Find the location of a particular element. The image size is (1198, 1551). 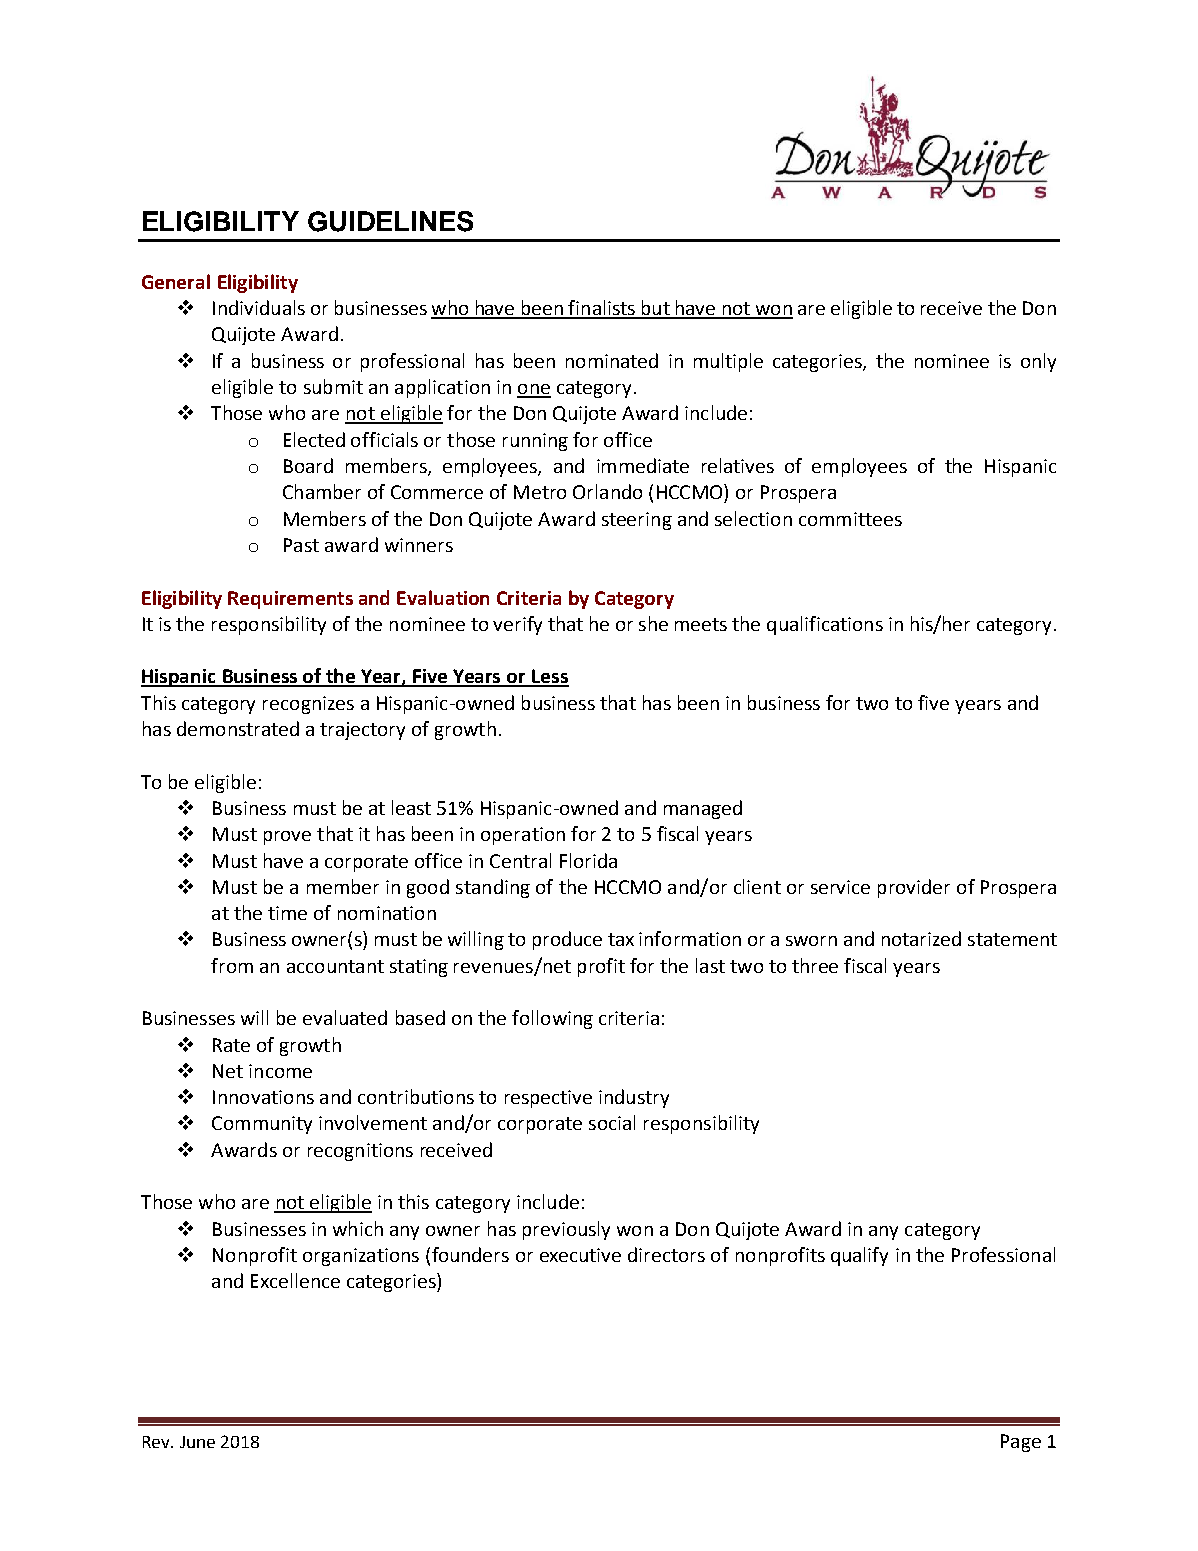

Individuals is located at coordinates (259, 307).
